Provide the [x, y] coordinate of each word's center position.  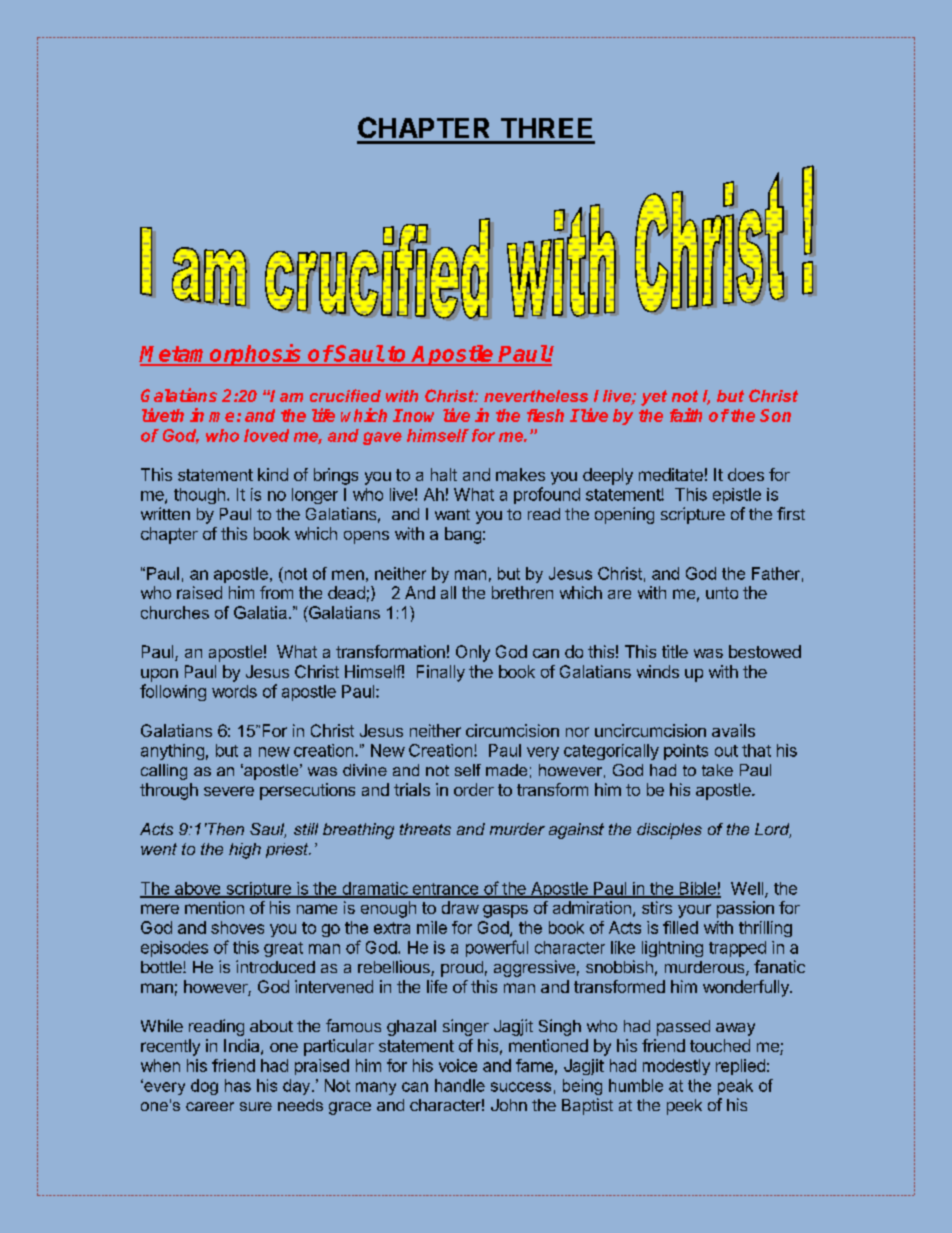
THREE [546, 128]
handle [460, 1085]
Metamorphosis [221, 355]
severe [229, 791]
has [238, 1085]
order [474, 789]
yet [654, 398]
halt [444, 474]
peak [735, 1087]
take [717, 770]
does [746, 474]
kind [273, 474]
